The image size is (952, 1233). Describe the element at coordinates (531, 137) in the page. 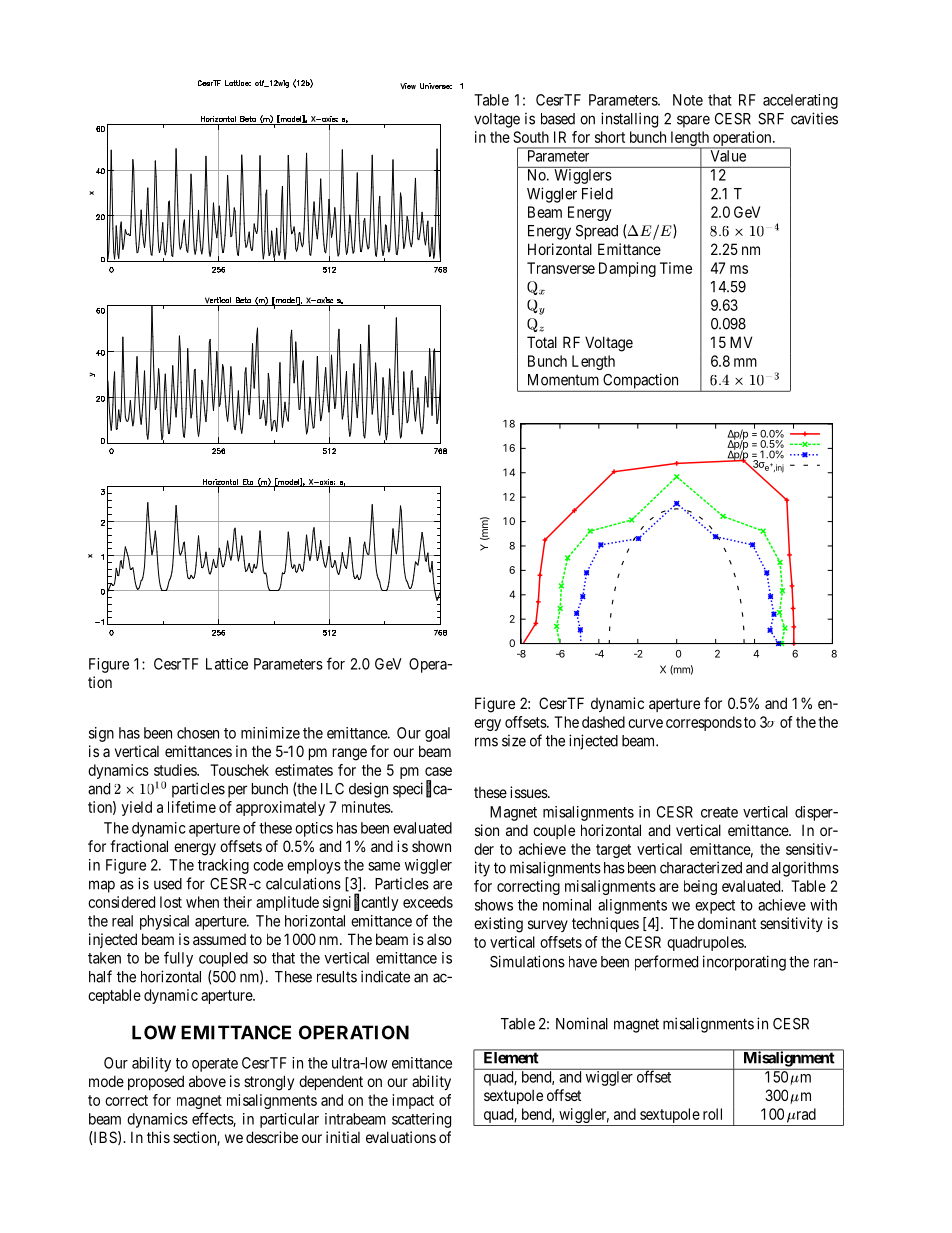

I see `South` at that location.
